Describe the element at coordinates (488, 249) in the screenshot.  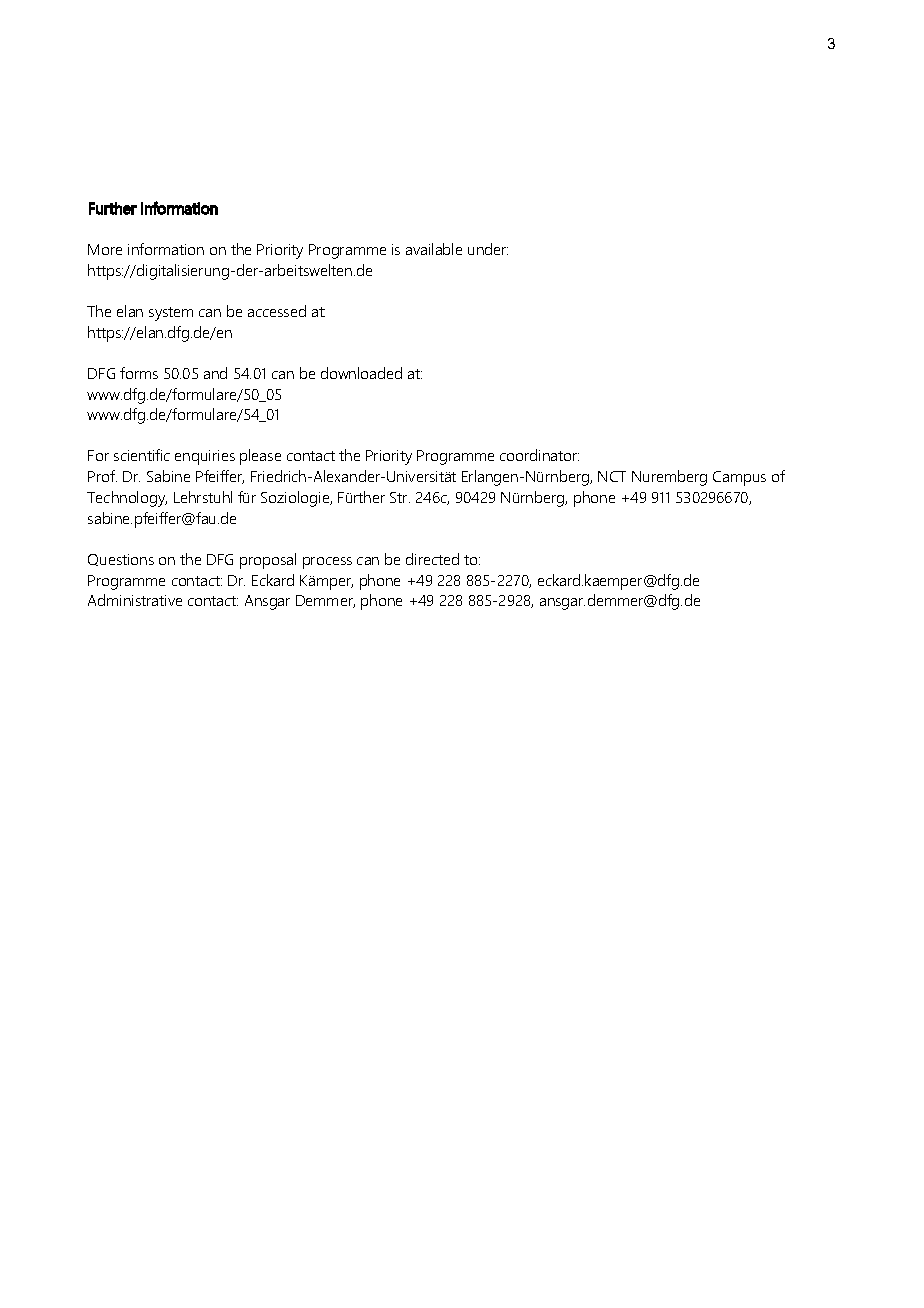
I see `under` at that location.
